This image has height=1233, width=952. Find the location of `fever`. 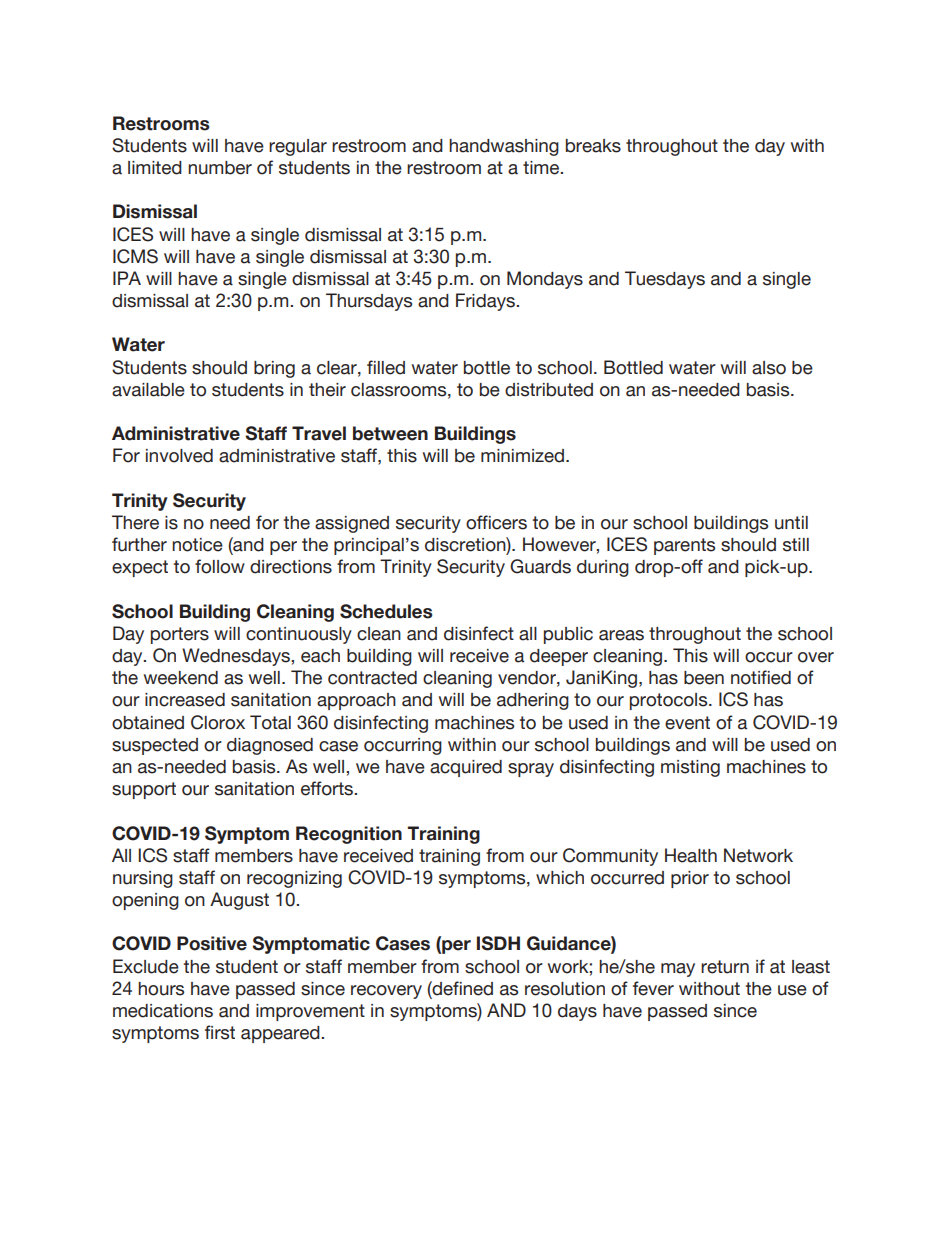

fever is located at coordinates (653, 988).
